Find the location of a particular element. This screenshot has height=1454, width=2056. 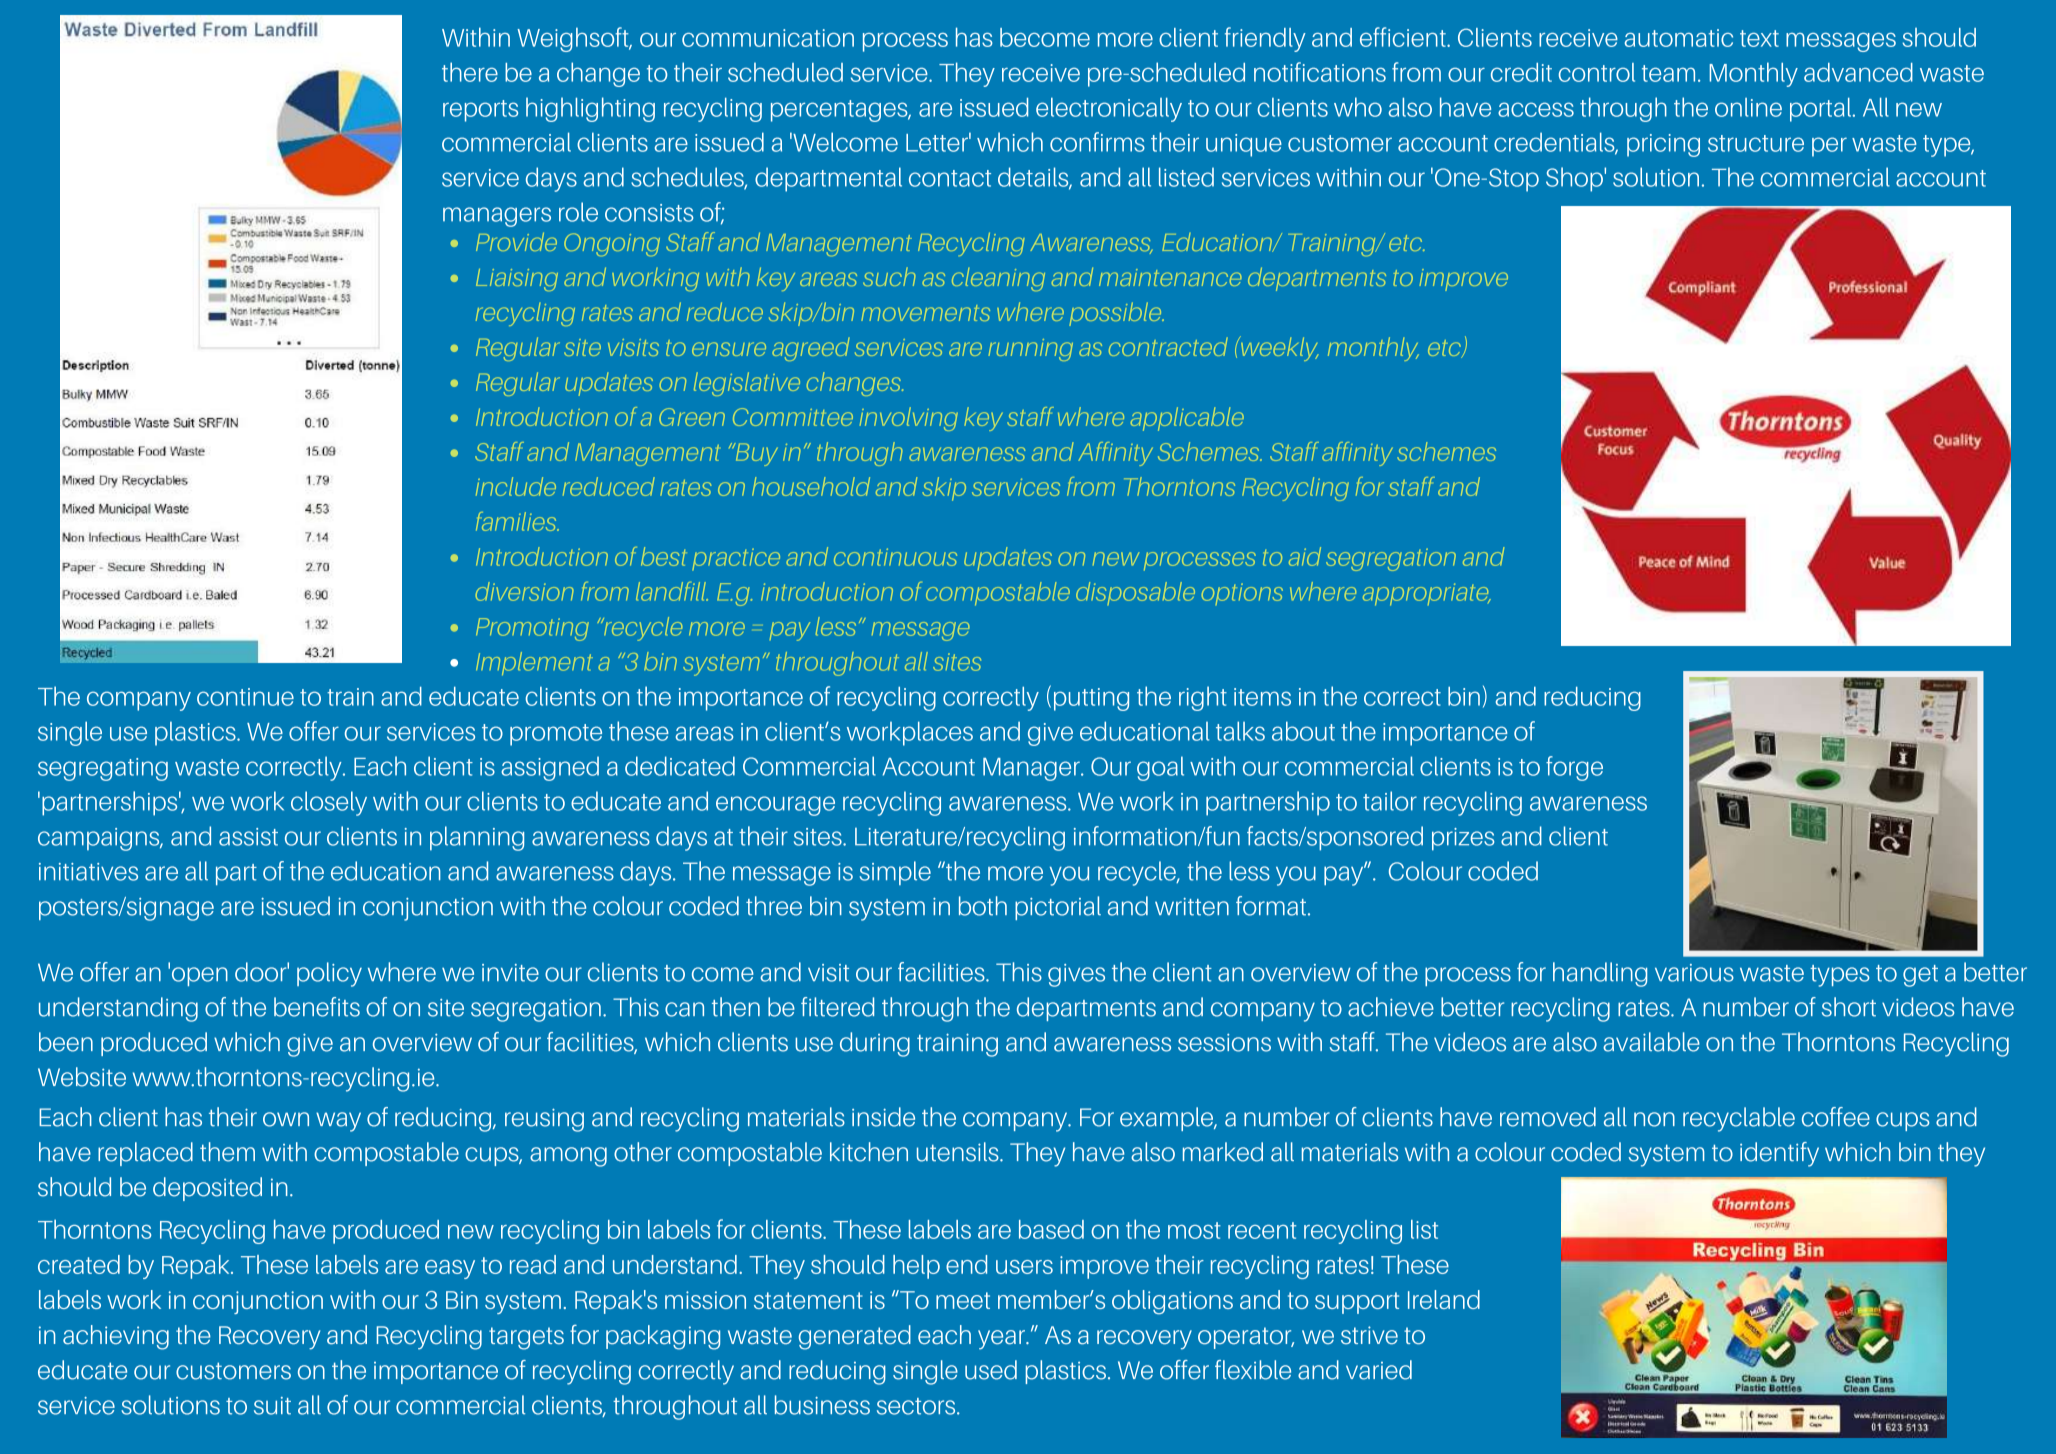

used is located at coordinates (991, 1370).
